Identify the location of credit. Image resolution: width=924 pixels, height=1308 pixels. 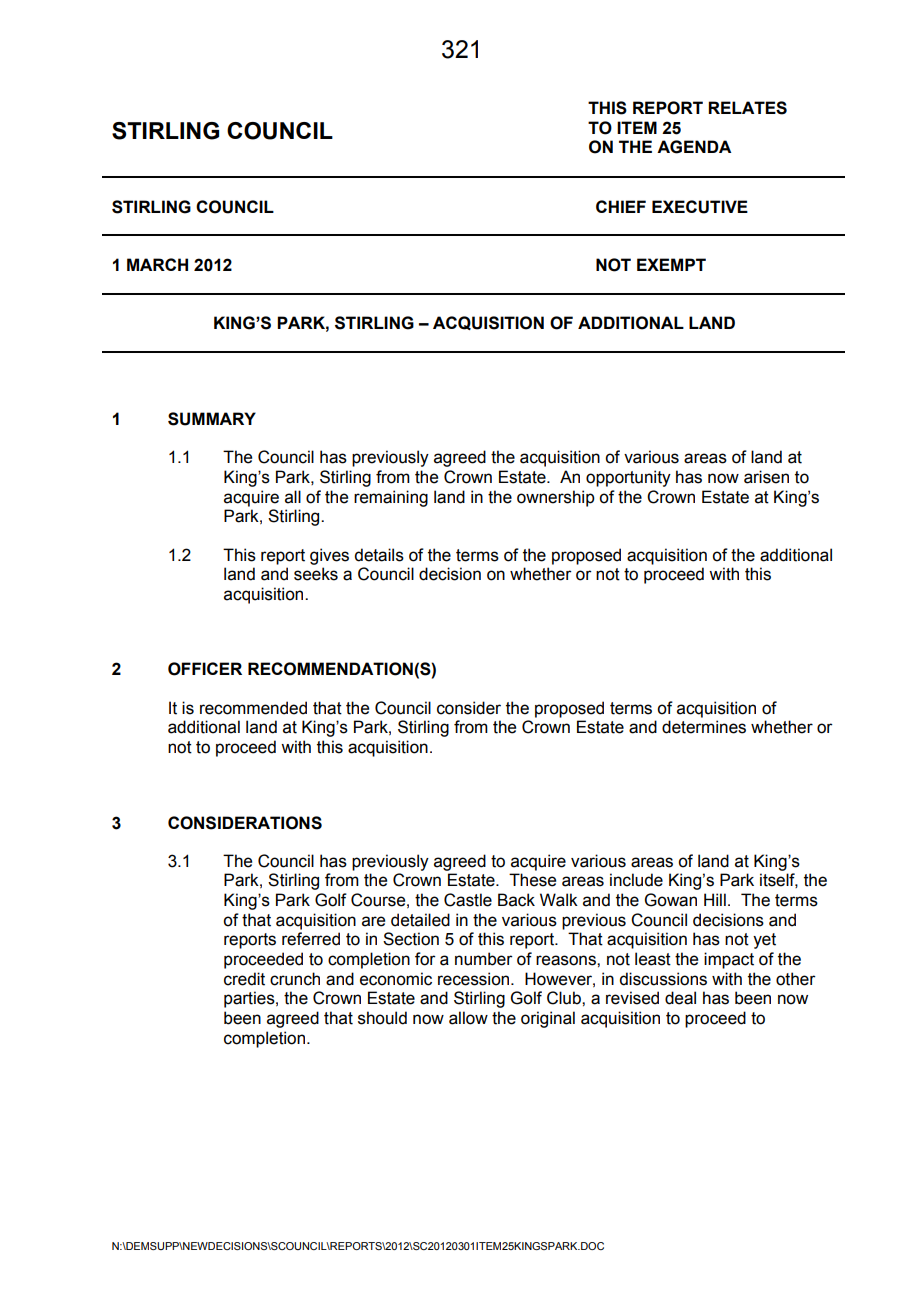
(244, 979).
